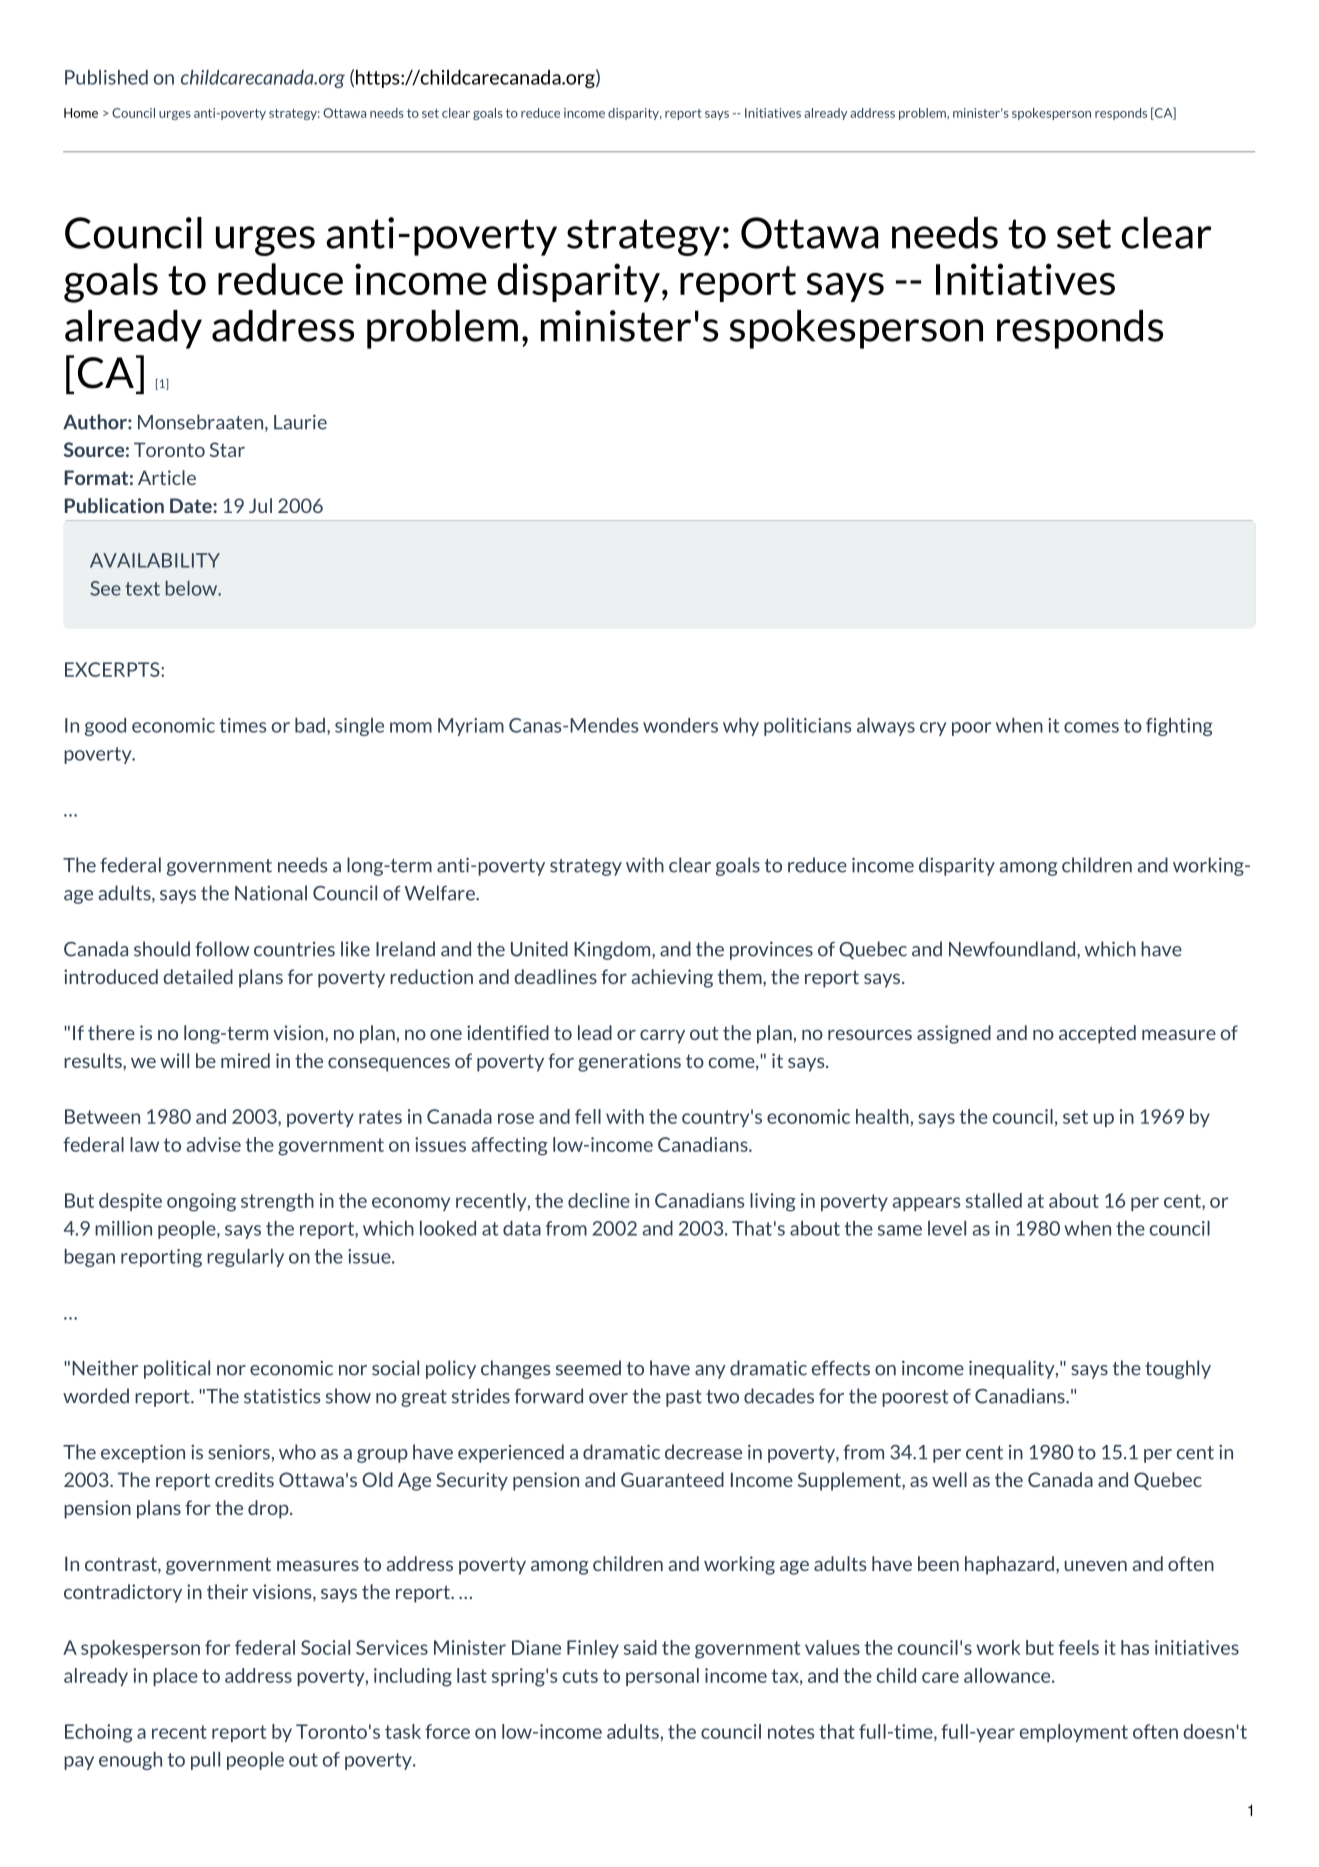 This screenshot has height=1867, width=1319. I want to click on seemed, so click(588, 1368).
